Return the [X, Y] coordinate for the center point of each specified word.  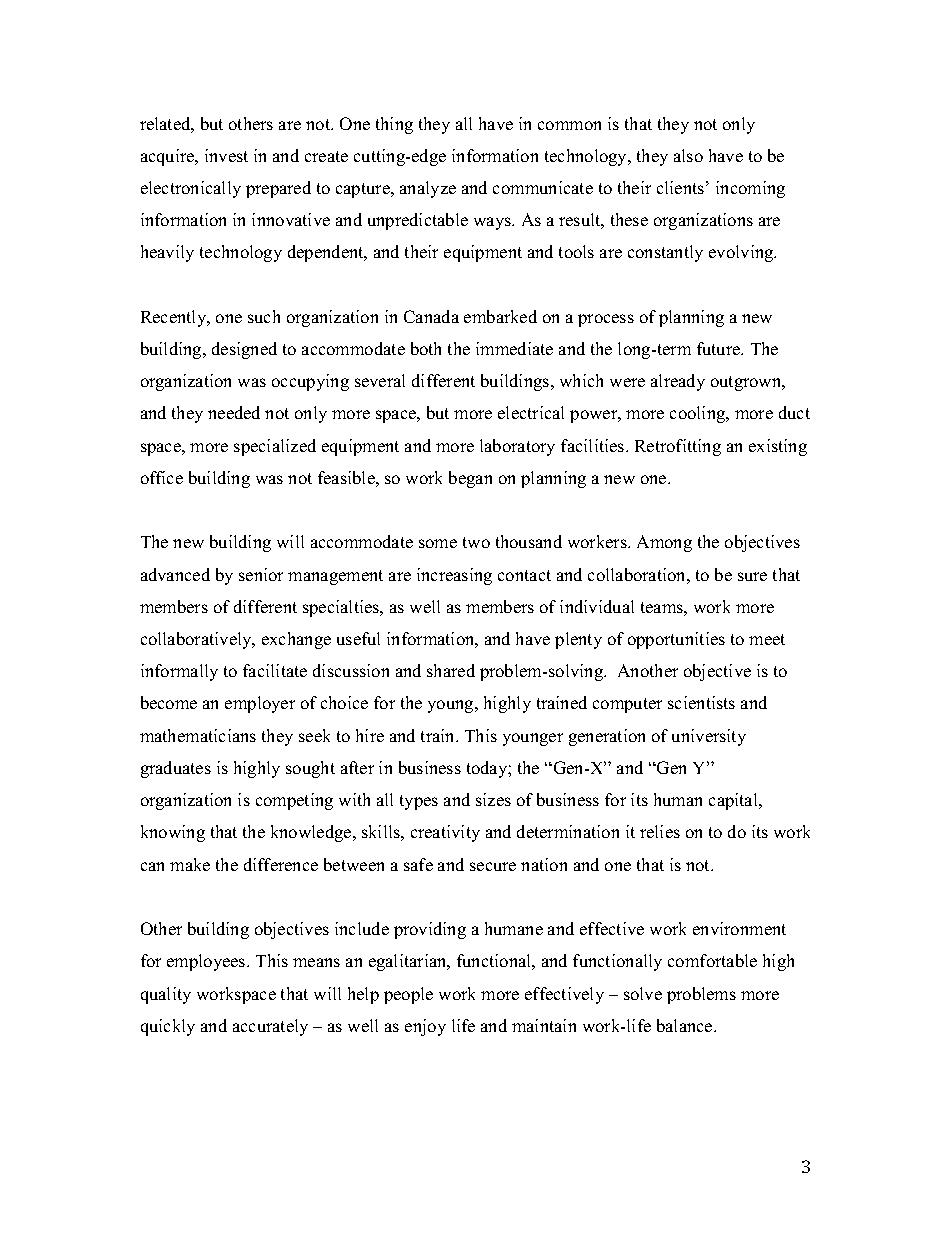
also [688, 155]
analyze [428, 189]
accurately [270, 1027]
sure [752, 576]
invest [226, 155]
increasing [454, 576]
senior [261, 574]
